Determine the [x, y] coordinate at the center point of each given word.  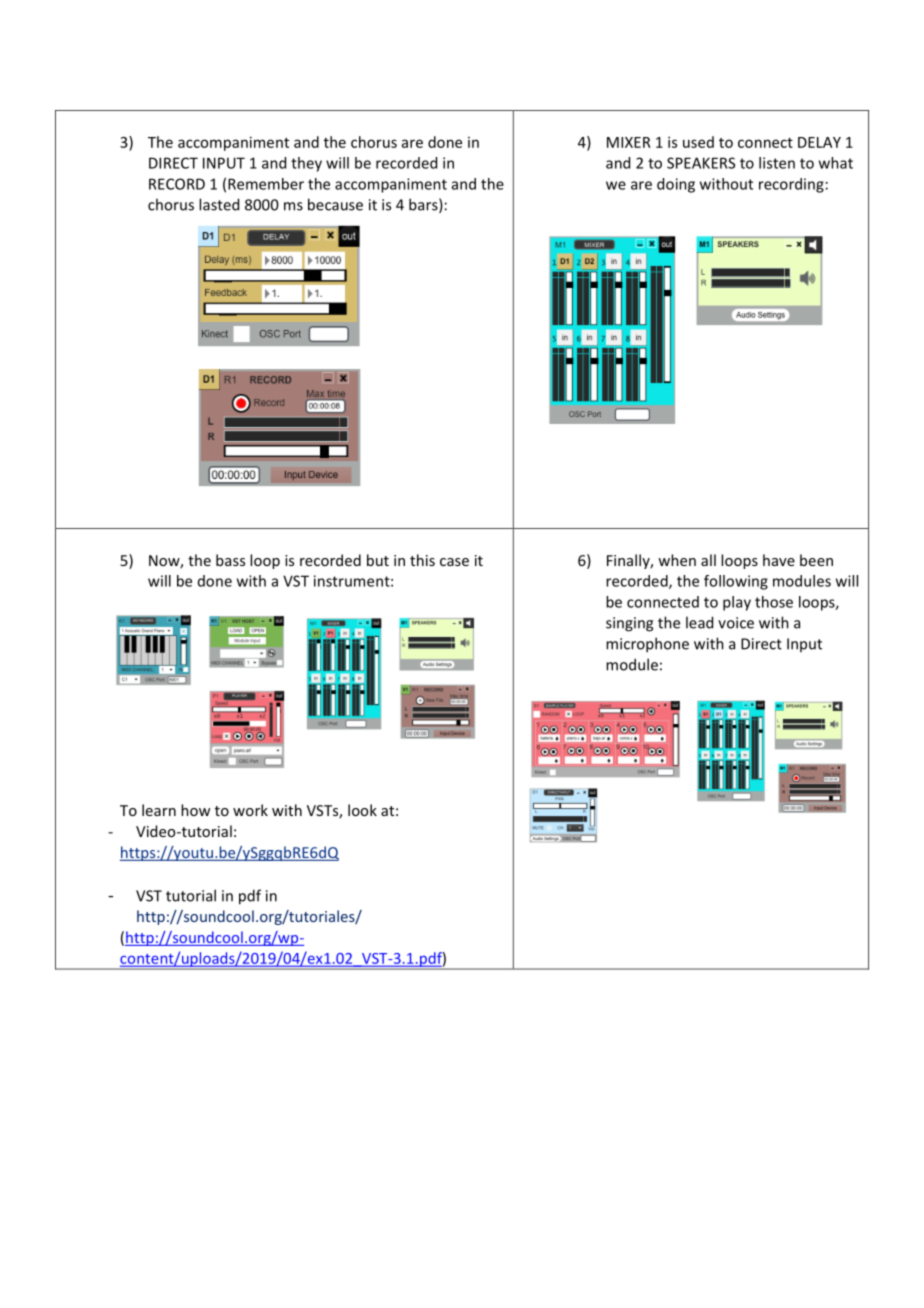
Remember [266, 184]
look [362, 810]
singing [629, 624]
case [454, 562]
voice [736, 623]
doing [676, 185]
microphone [647, 645]
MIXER [629, 142]
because [335, 204]
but [378, 560]
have [779, 560]
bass [230, 560]
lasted [219, 204]
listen [777, 163]
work [250, 810]
